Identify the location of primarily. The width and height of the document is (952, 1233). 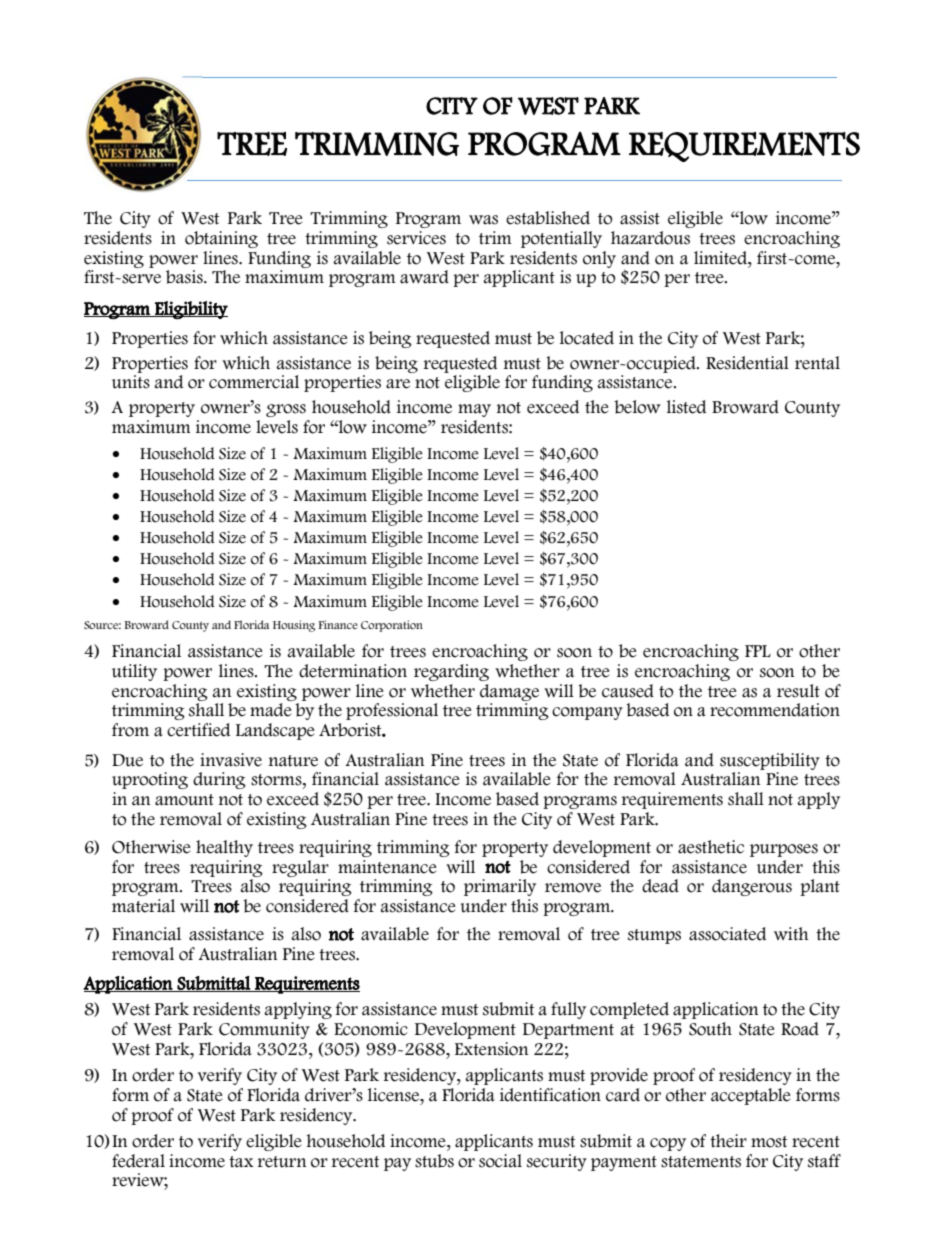
(500, 887).
